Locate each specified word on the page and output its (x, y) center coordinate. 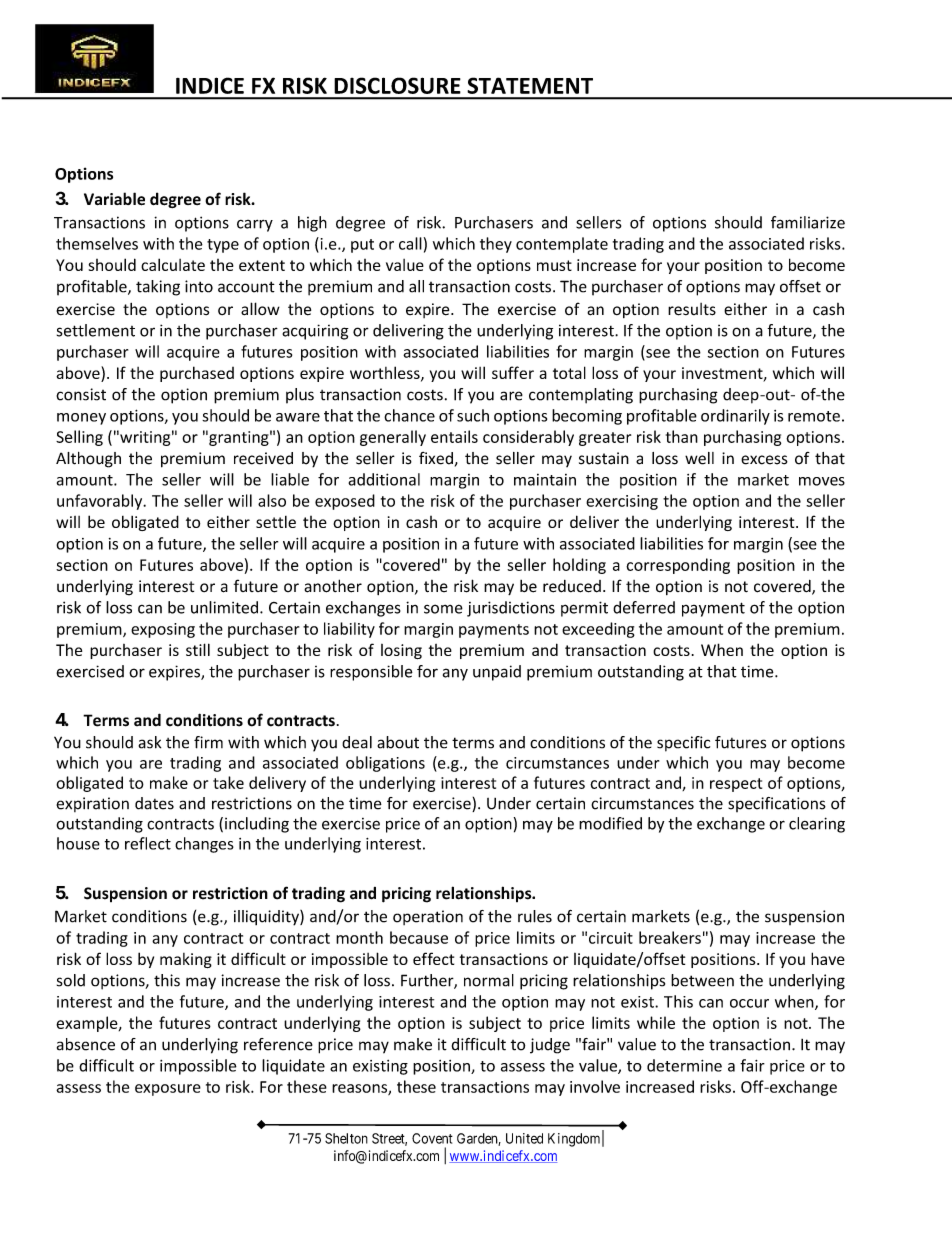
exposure (168, 1090)
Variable (114, 199)
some (443, 609)
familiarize (808, 222)
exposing (163, 630)
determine (684, 1065)
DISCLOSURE (397, 85)
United (524, 1138)
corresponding (678, 566)
